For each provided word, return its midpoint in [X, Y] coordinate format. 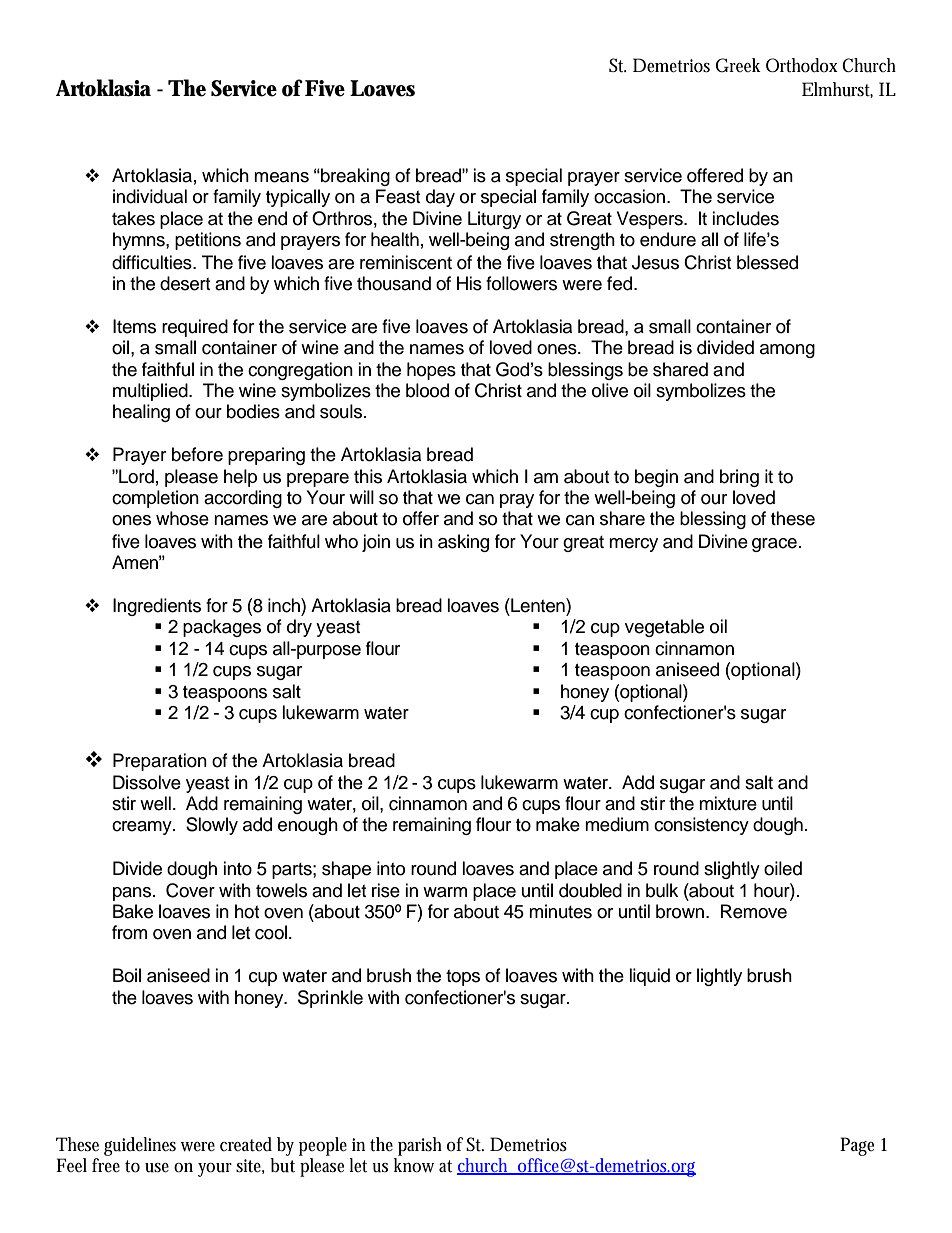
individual [150, 196]
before [197, 454]
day [440, 198]
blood [427, 390]
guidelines [140, 1146]
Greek [738, 65]
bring [739, 478]
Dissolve [147, 782]
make [558, 824]
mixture [728, 803]
